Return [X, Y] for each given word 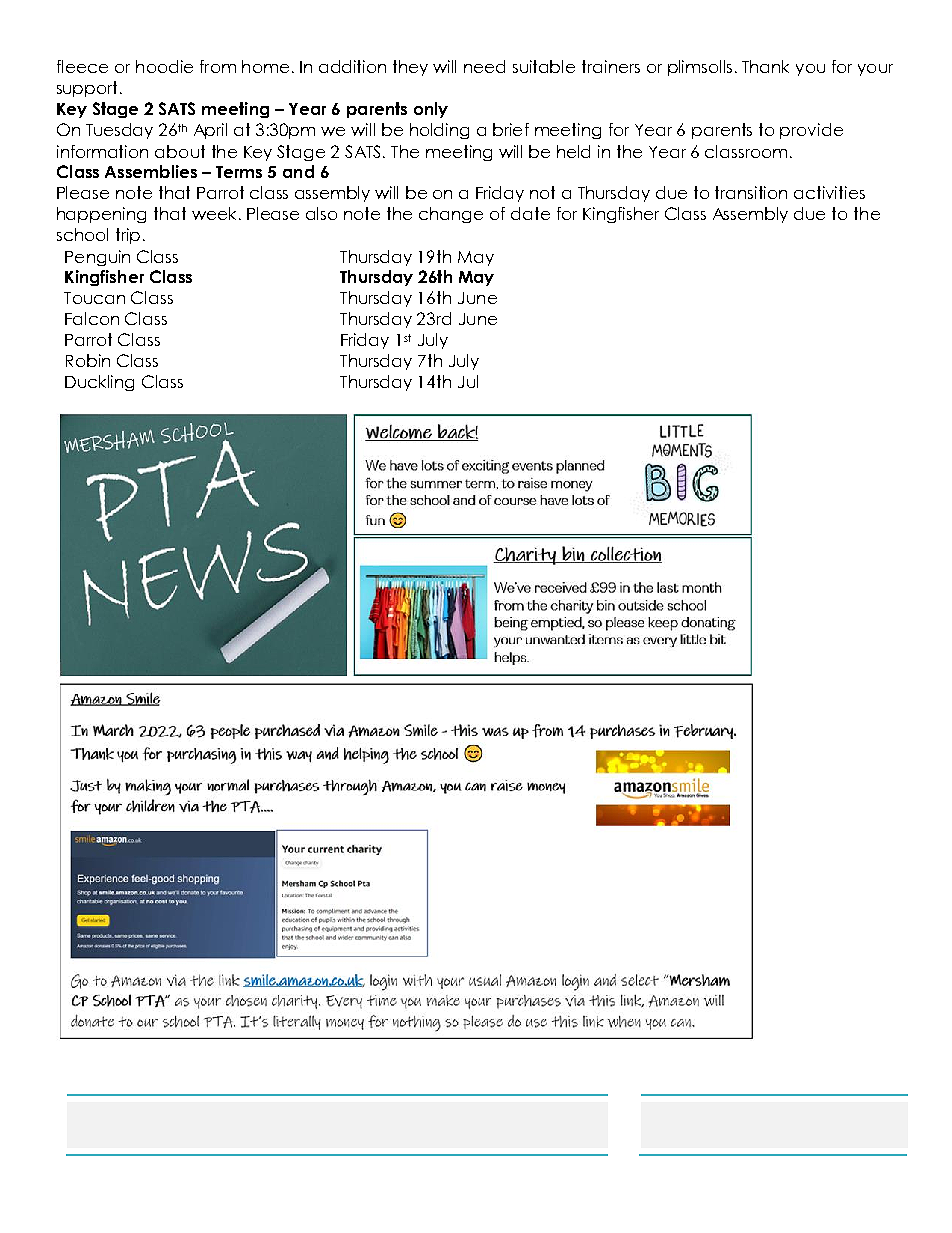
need [484, 66]
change [451, 215]
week [214, 213]
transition [751, 192]
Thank [765, 66]
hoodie [164, 66]
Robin [88, 360]
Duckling [99, 383]
